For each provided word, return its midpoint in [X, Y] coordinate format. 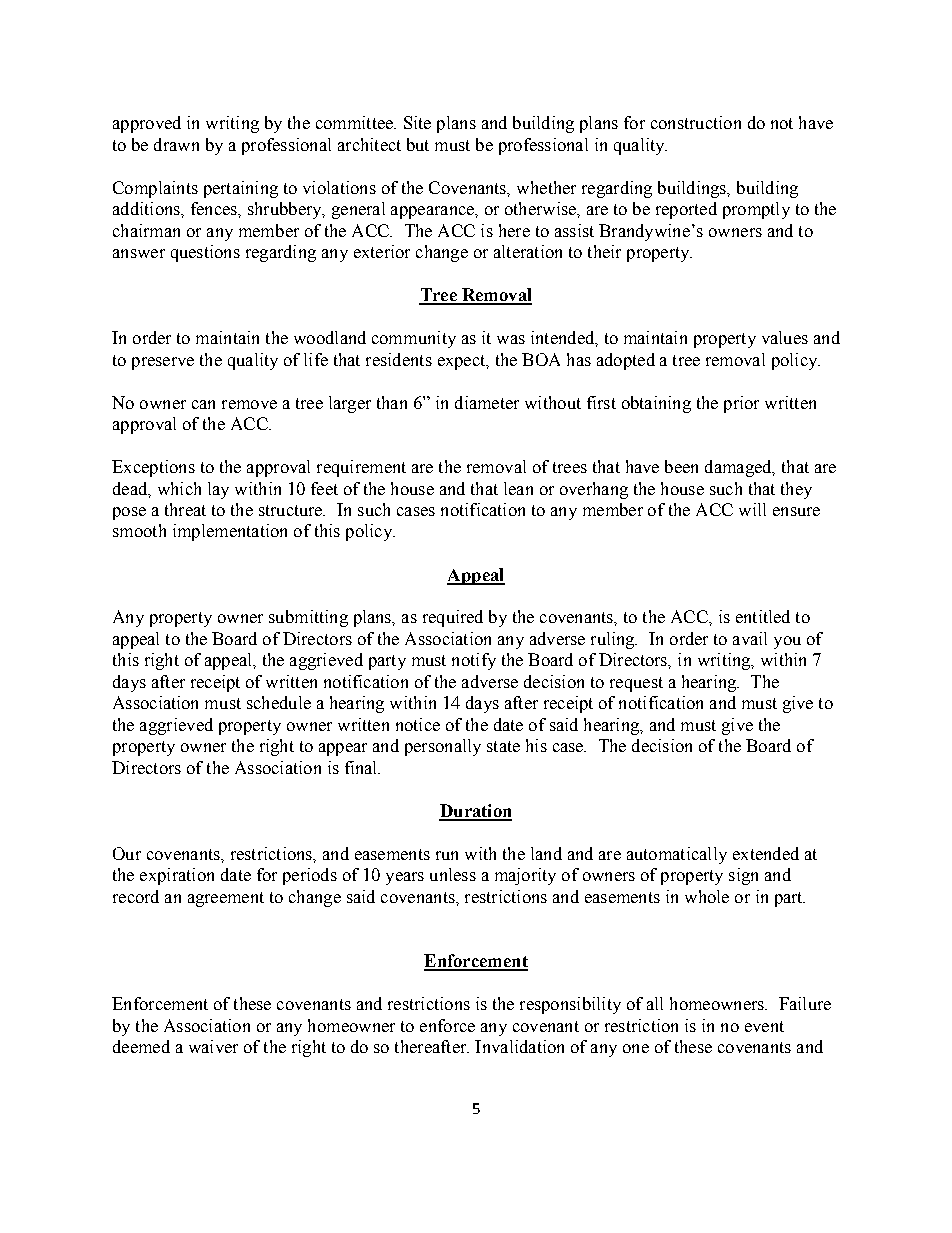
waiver [213, 1046]
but [418, 144]
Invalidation [519, 1046]
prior [741, 404]
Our [127, 853]
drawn [176, 144]
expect [463, 362]
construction [696, 122]
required [453, 618]
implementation [230, 532]
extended [766, 853]
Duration [475, 812]
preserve [163, 363]
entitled [763, 616]
